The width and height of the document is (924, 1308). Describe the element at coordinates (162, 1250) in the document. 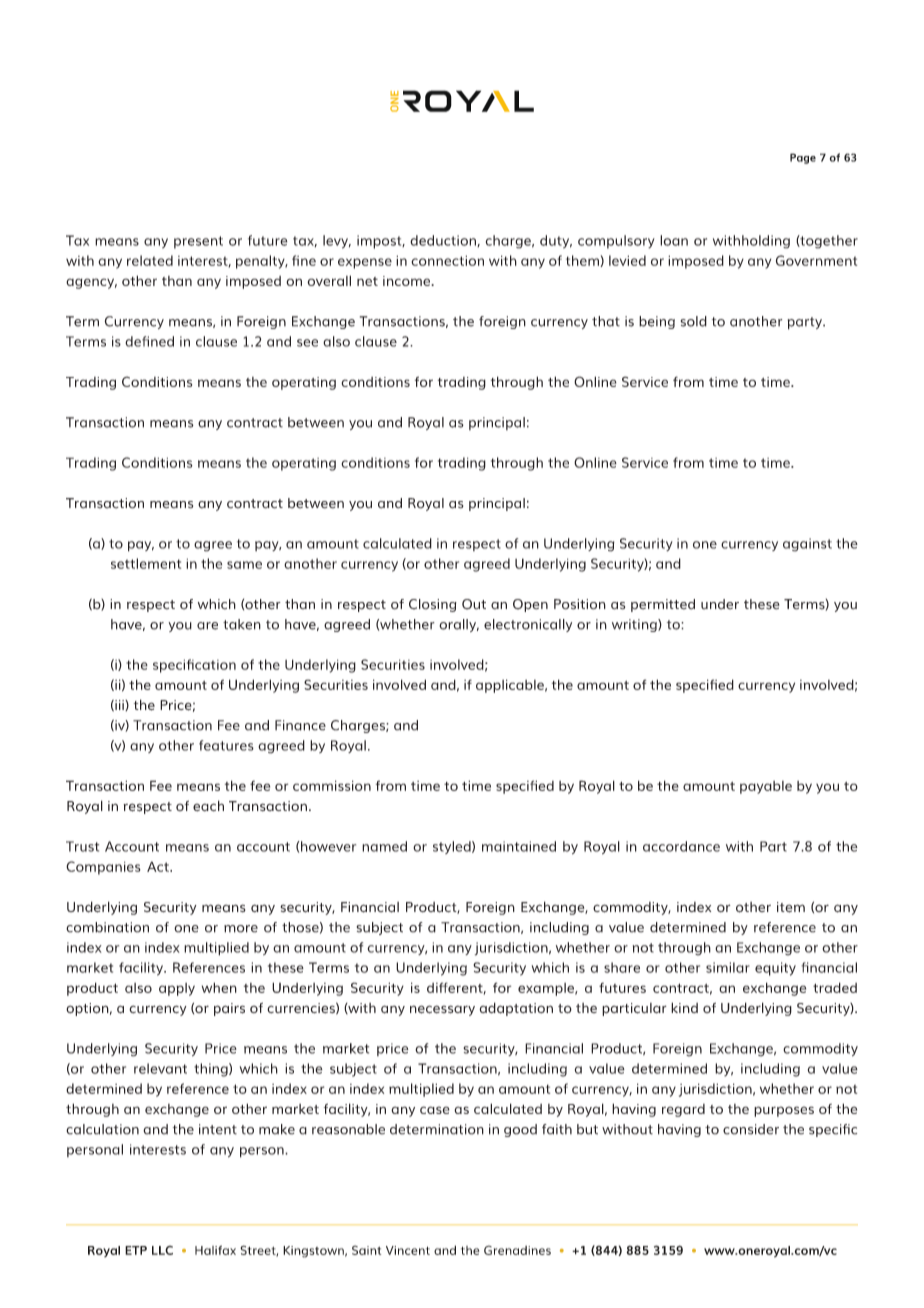

I see `LLC` at that location.
